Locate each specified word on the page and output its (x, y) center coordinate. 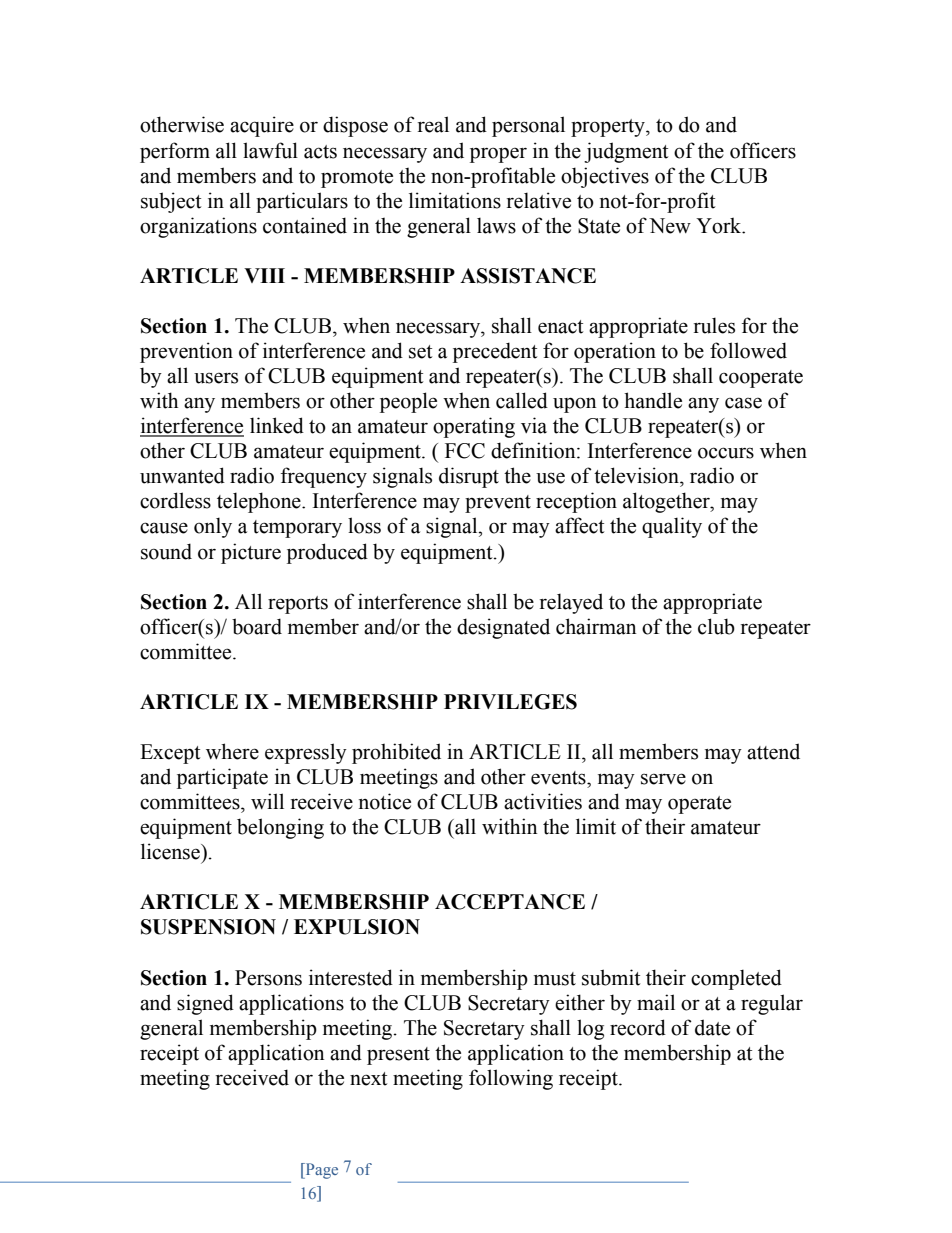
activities (543, 801)
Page (320, 1171)
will (267, 801)
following (511, 1079)
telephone (260, 502)
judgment (626, 152)
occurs (726, 453)
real (433, 124)
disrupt (469, 477)
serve (663, 779)
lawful (270, 150)
